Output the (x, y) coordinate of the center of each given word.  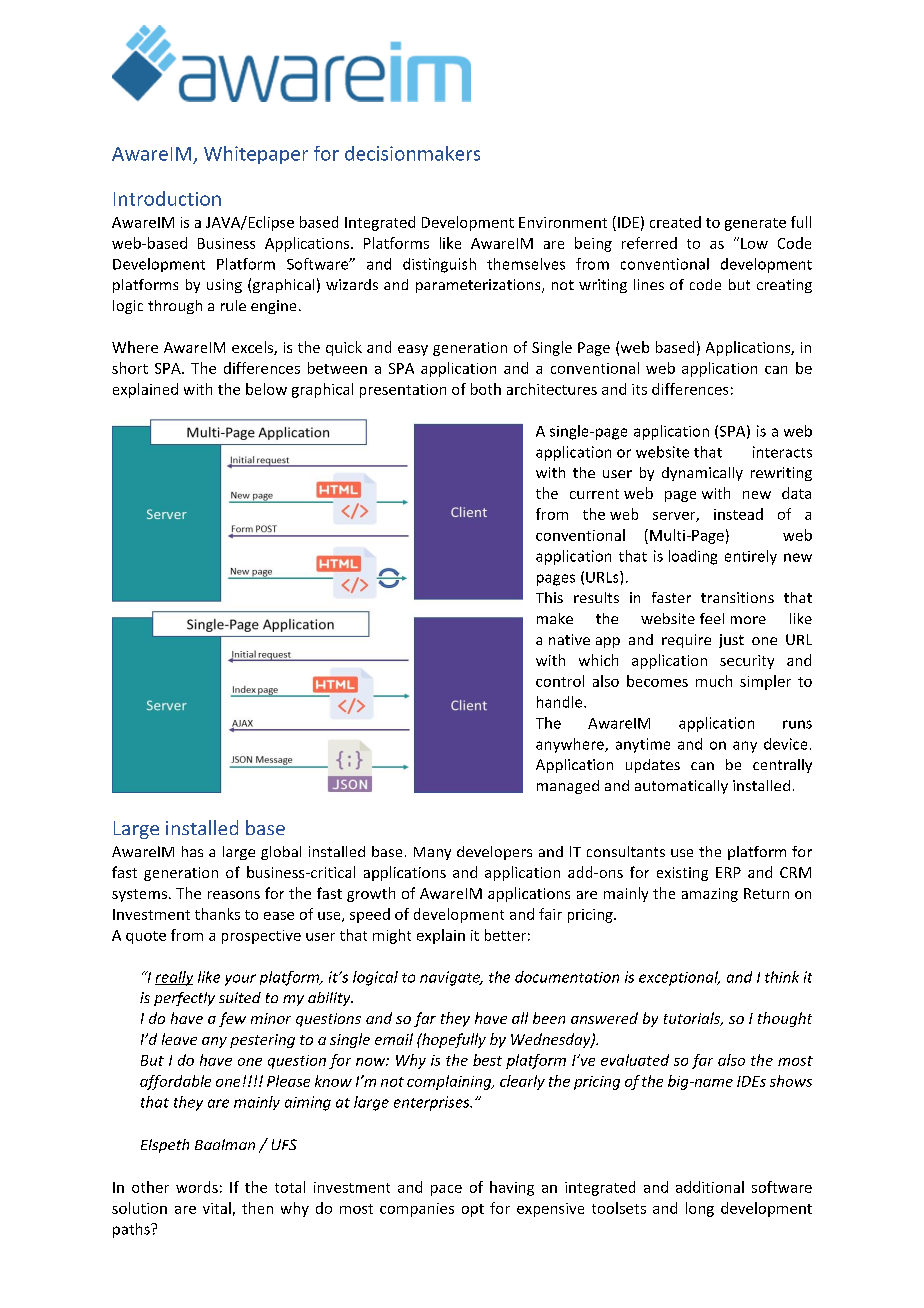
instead (738, 514)
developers (494, 853)
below (266, 389)
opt (473, 1210)
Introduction (167, 198)
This (549, 597)
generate (755, 224)
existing (682, 874)
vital (217, 1208)
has (192, 851)
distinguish (439, 265)
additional (710, 1187)
